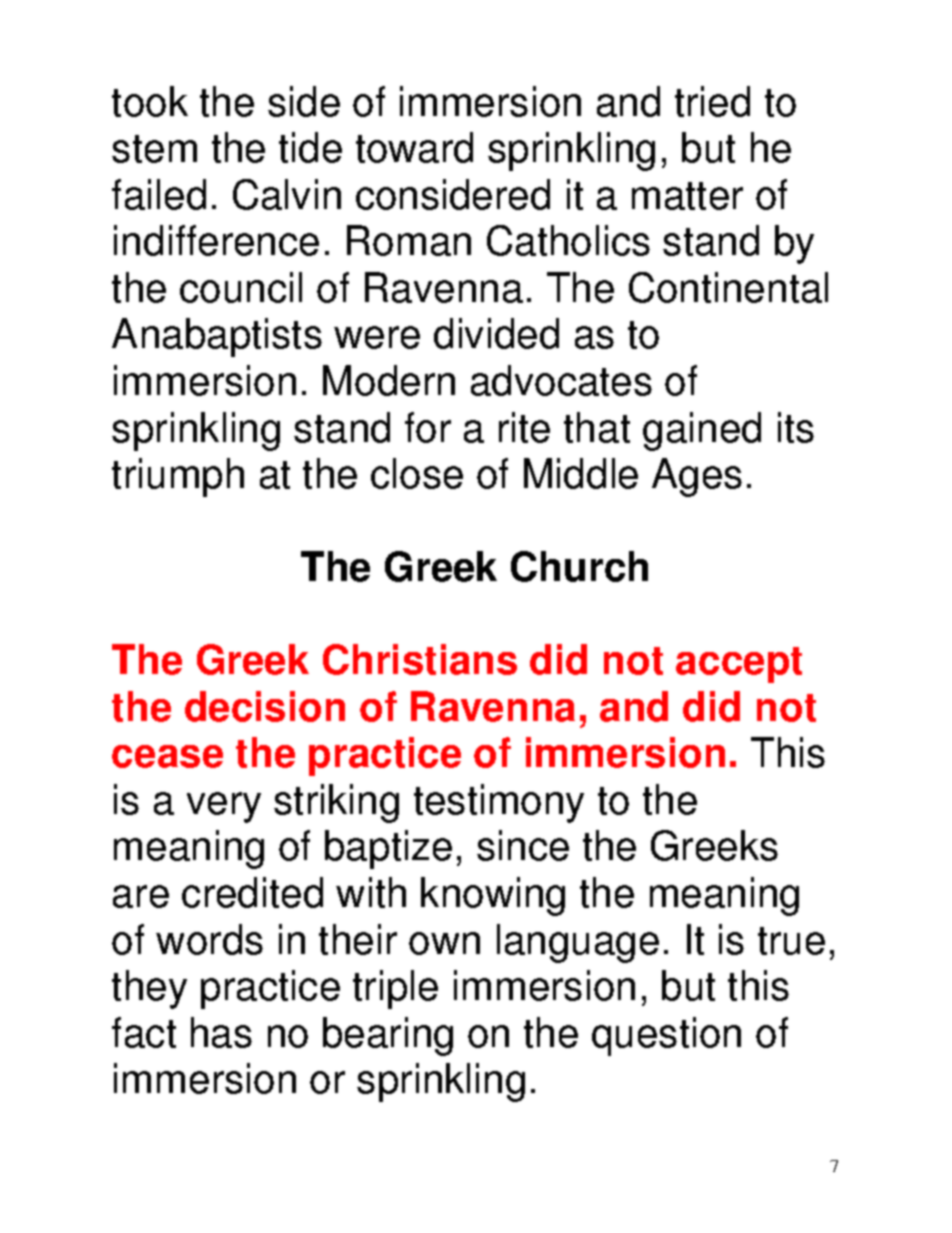  I want to click on toward, so click(414, 147).
